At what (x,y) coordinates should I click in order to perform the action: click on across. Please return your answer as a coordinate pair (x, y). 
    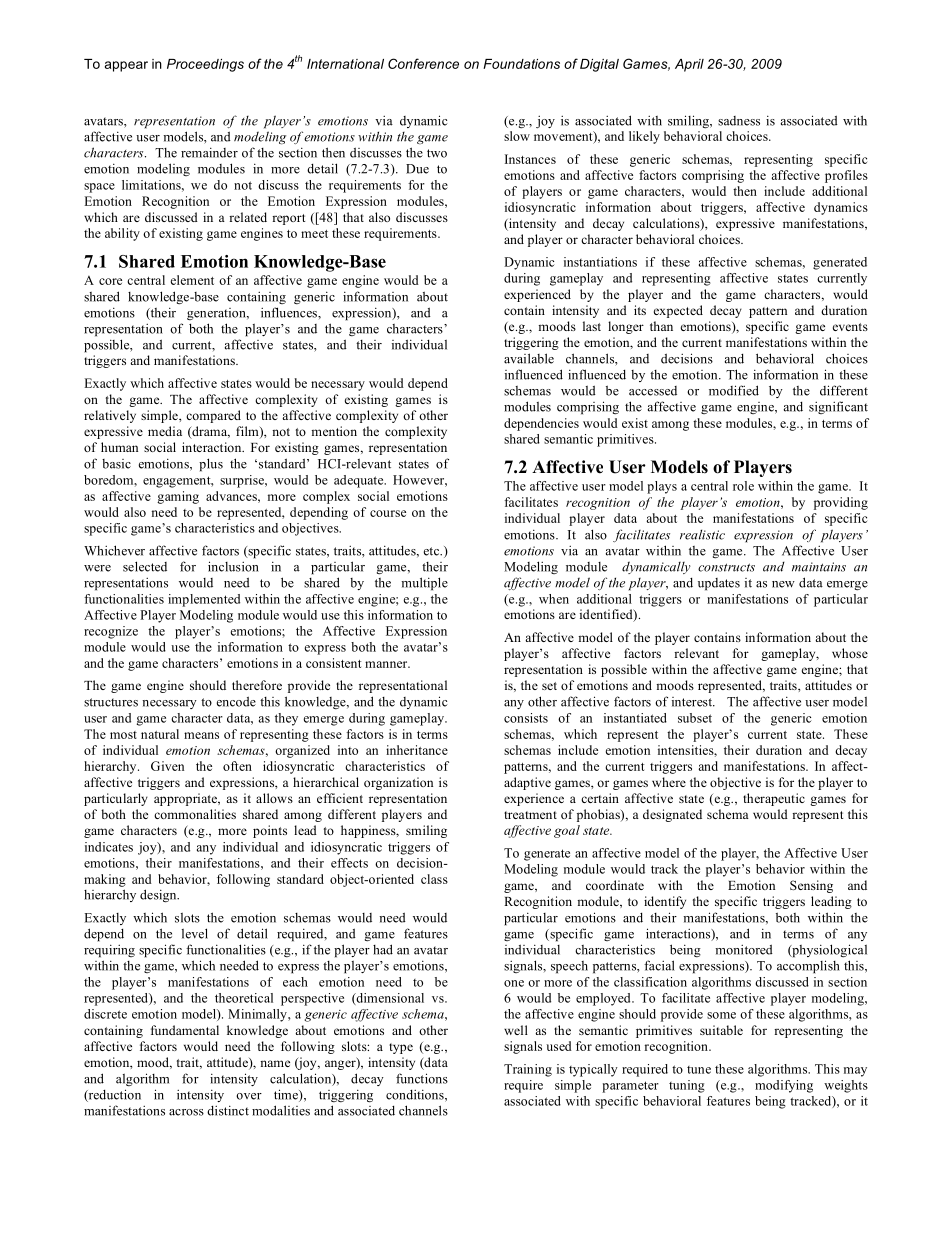
    Looking at the image, I should click on (186, 1112).
